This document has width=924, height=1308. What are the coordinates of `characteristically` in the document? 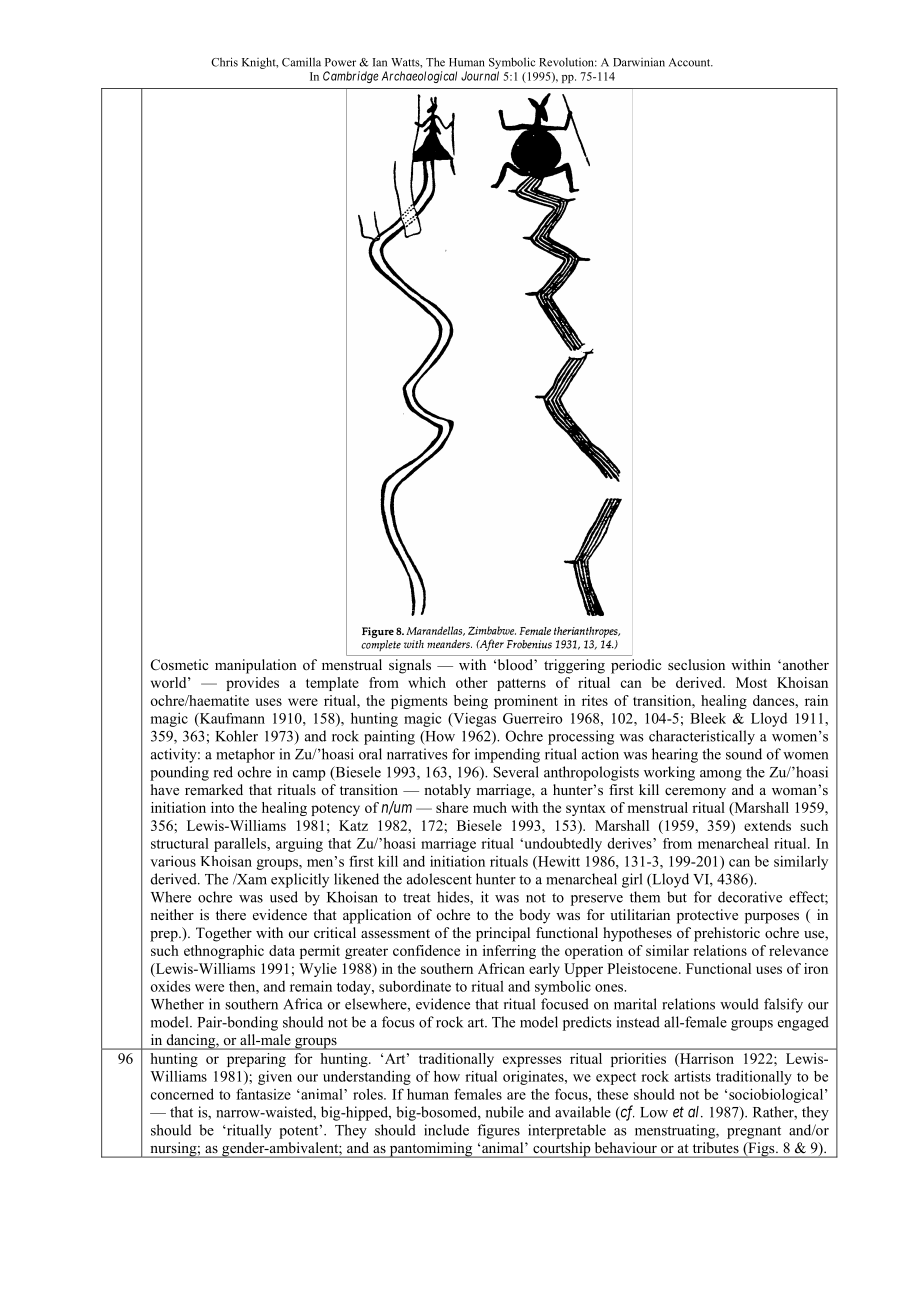 It's located at (702, 737).
